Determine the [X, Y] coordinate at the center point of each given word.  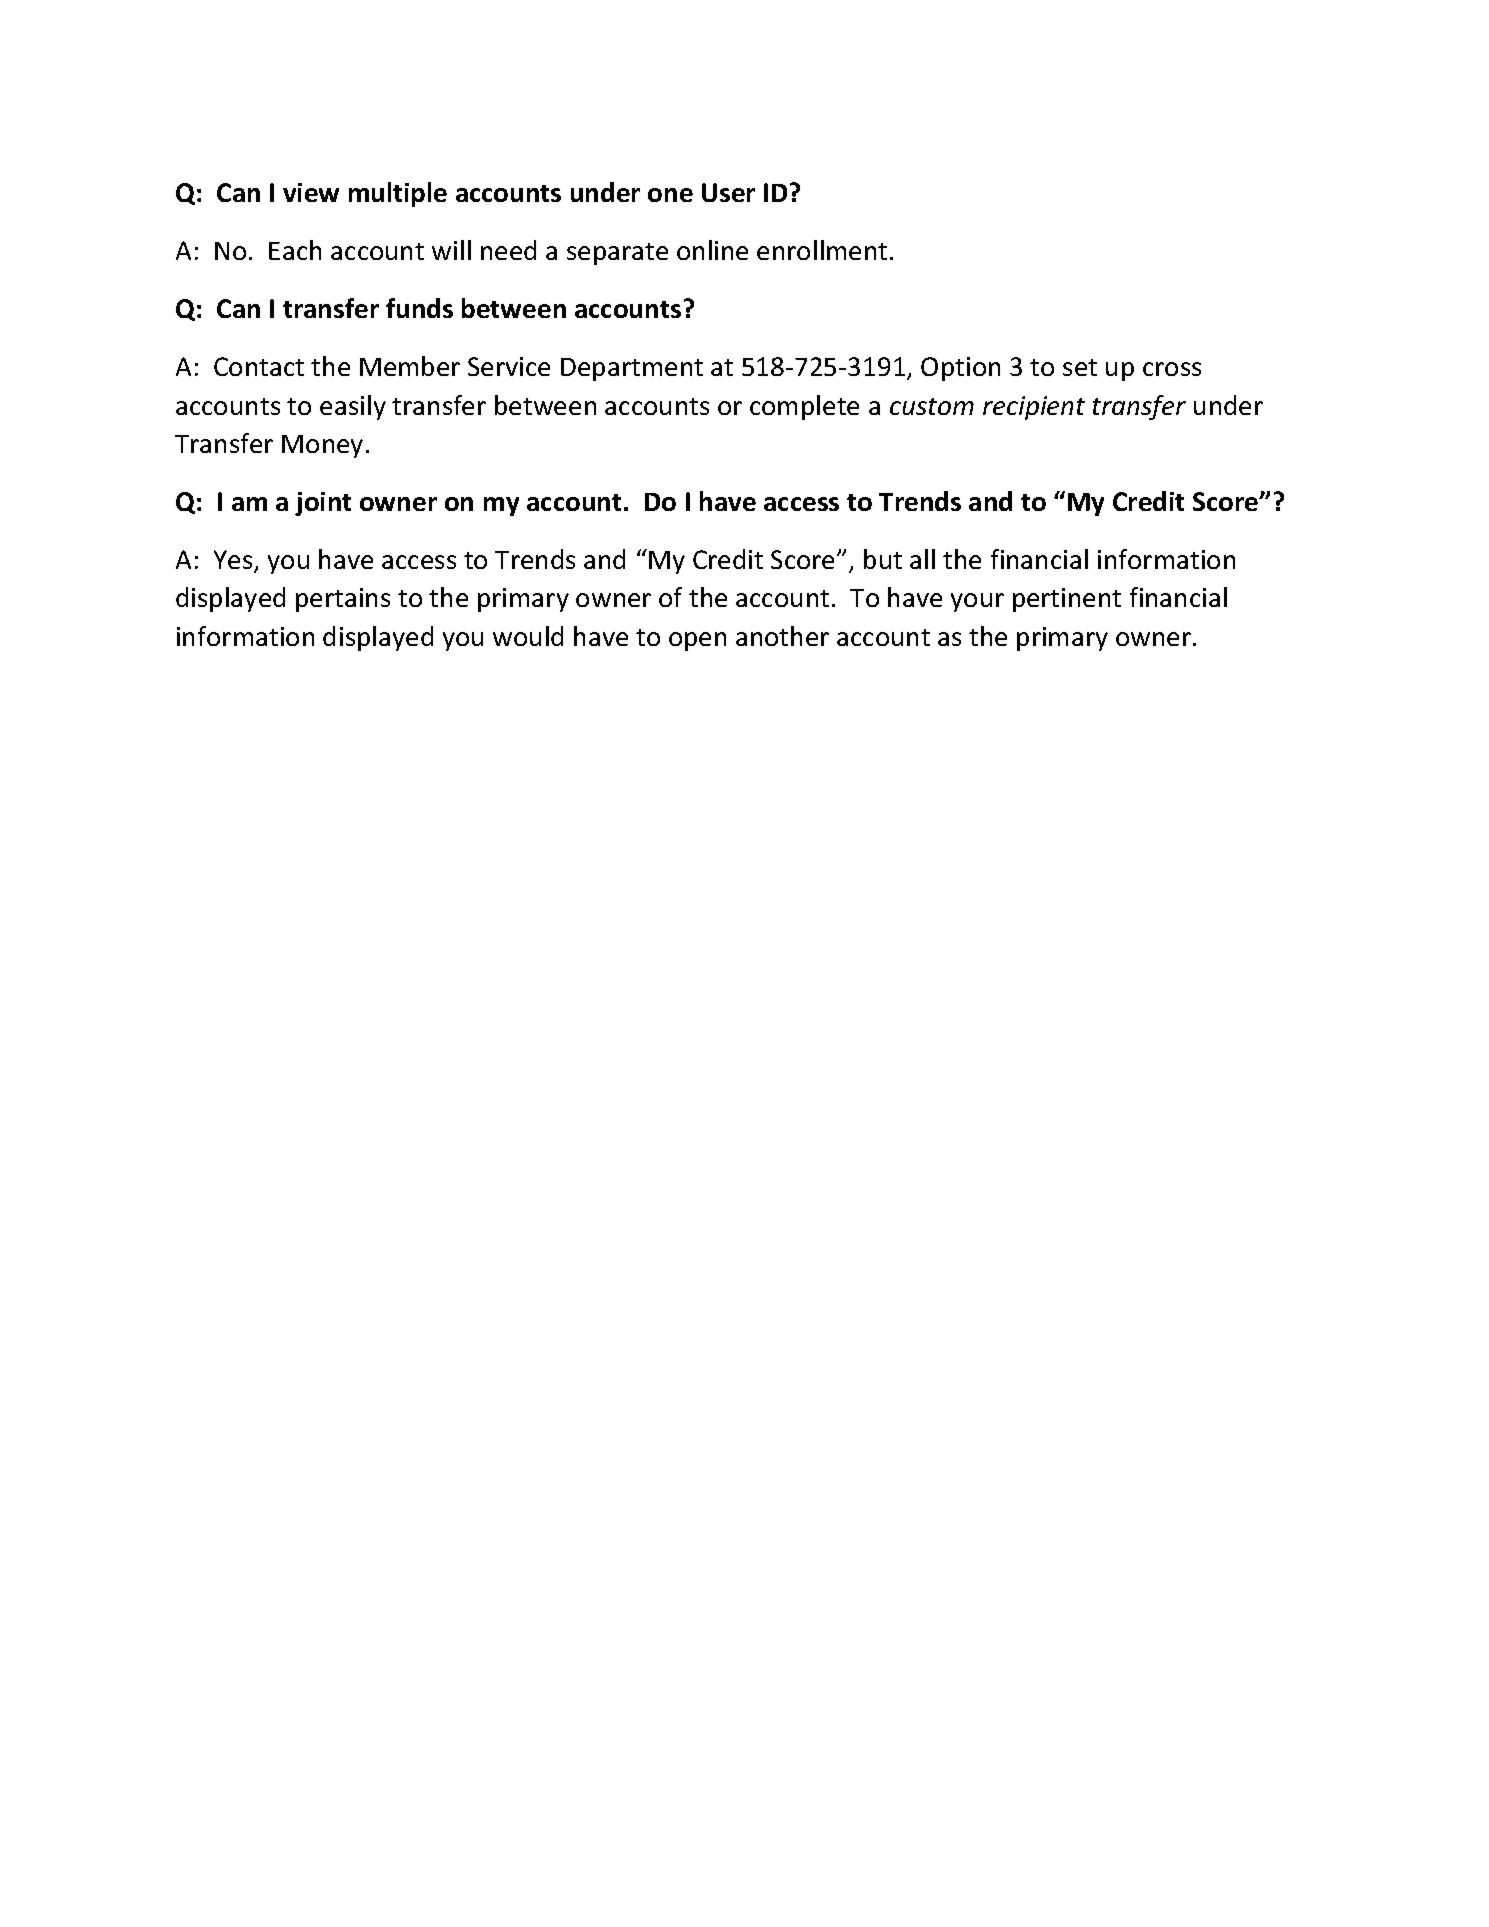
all [922, 559]
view [311, 192]
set [1080, 367]
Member [410, 366]
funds [419, 308]
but [883, 559]
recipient [1034, 408]
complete [804, 407]
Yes [234, 561]
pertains [343, 600]
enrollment [822, 250]
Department [632, 369]
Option [960, 369]
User [728, 192]
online [712, 250]
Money [322, 446]
